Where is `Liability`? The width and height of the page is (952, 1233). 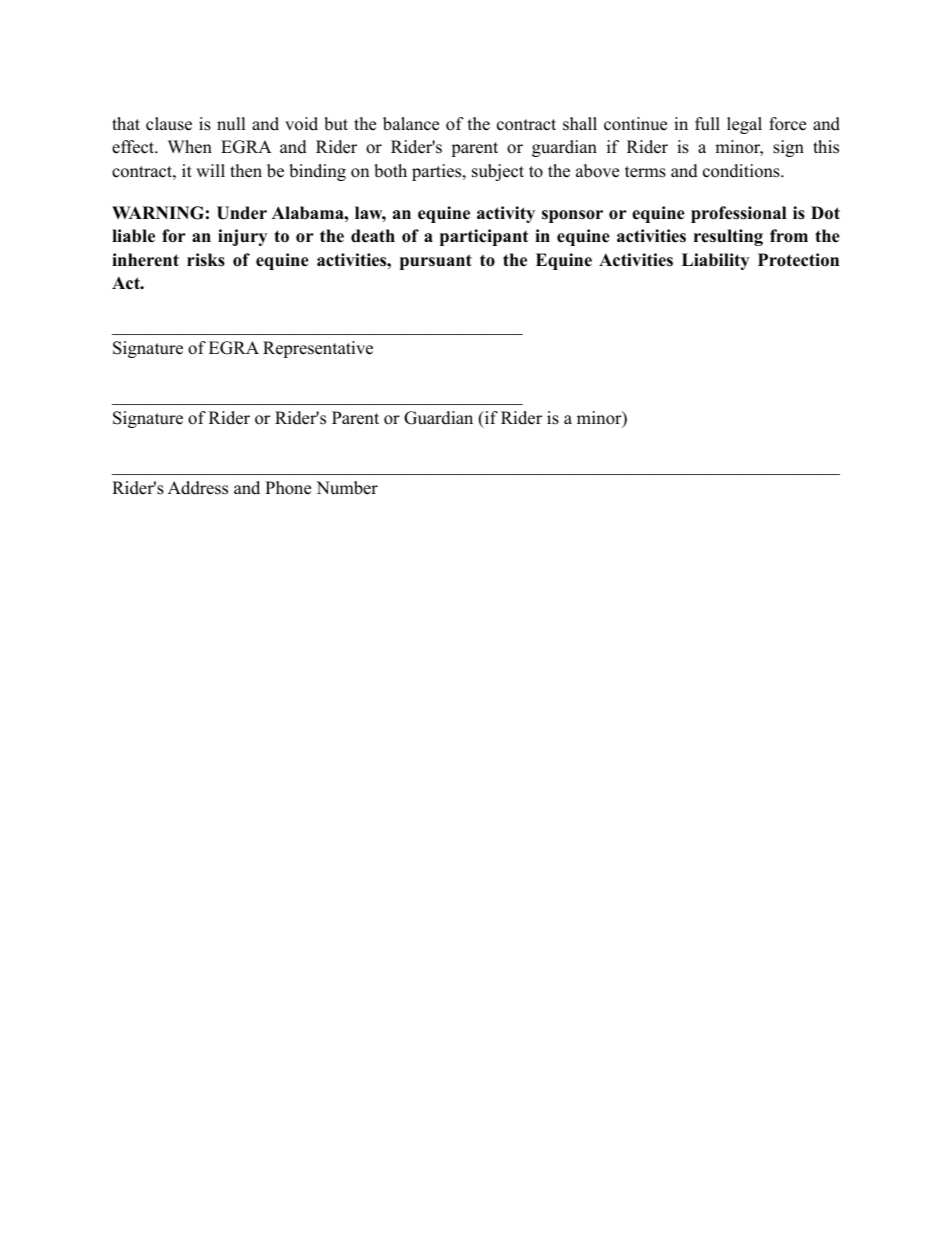
Liability is located at coordinates (715, 261).
